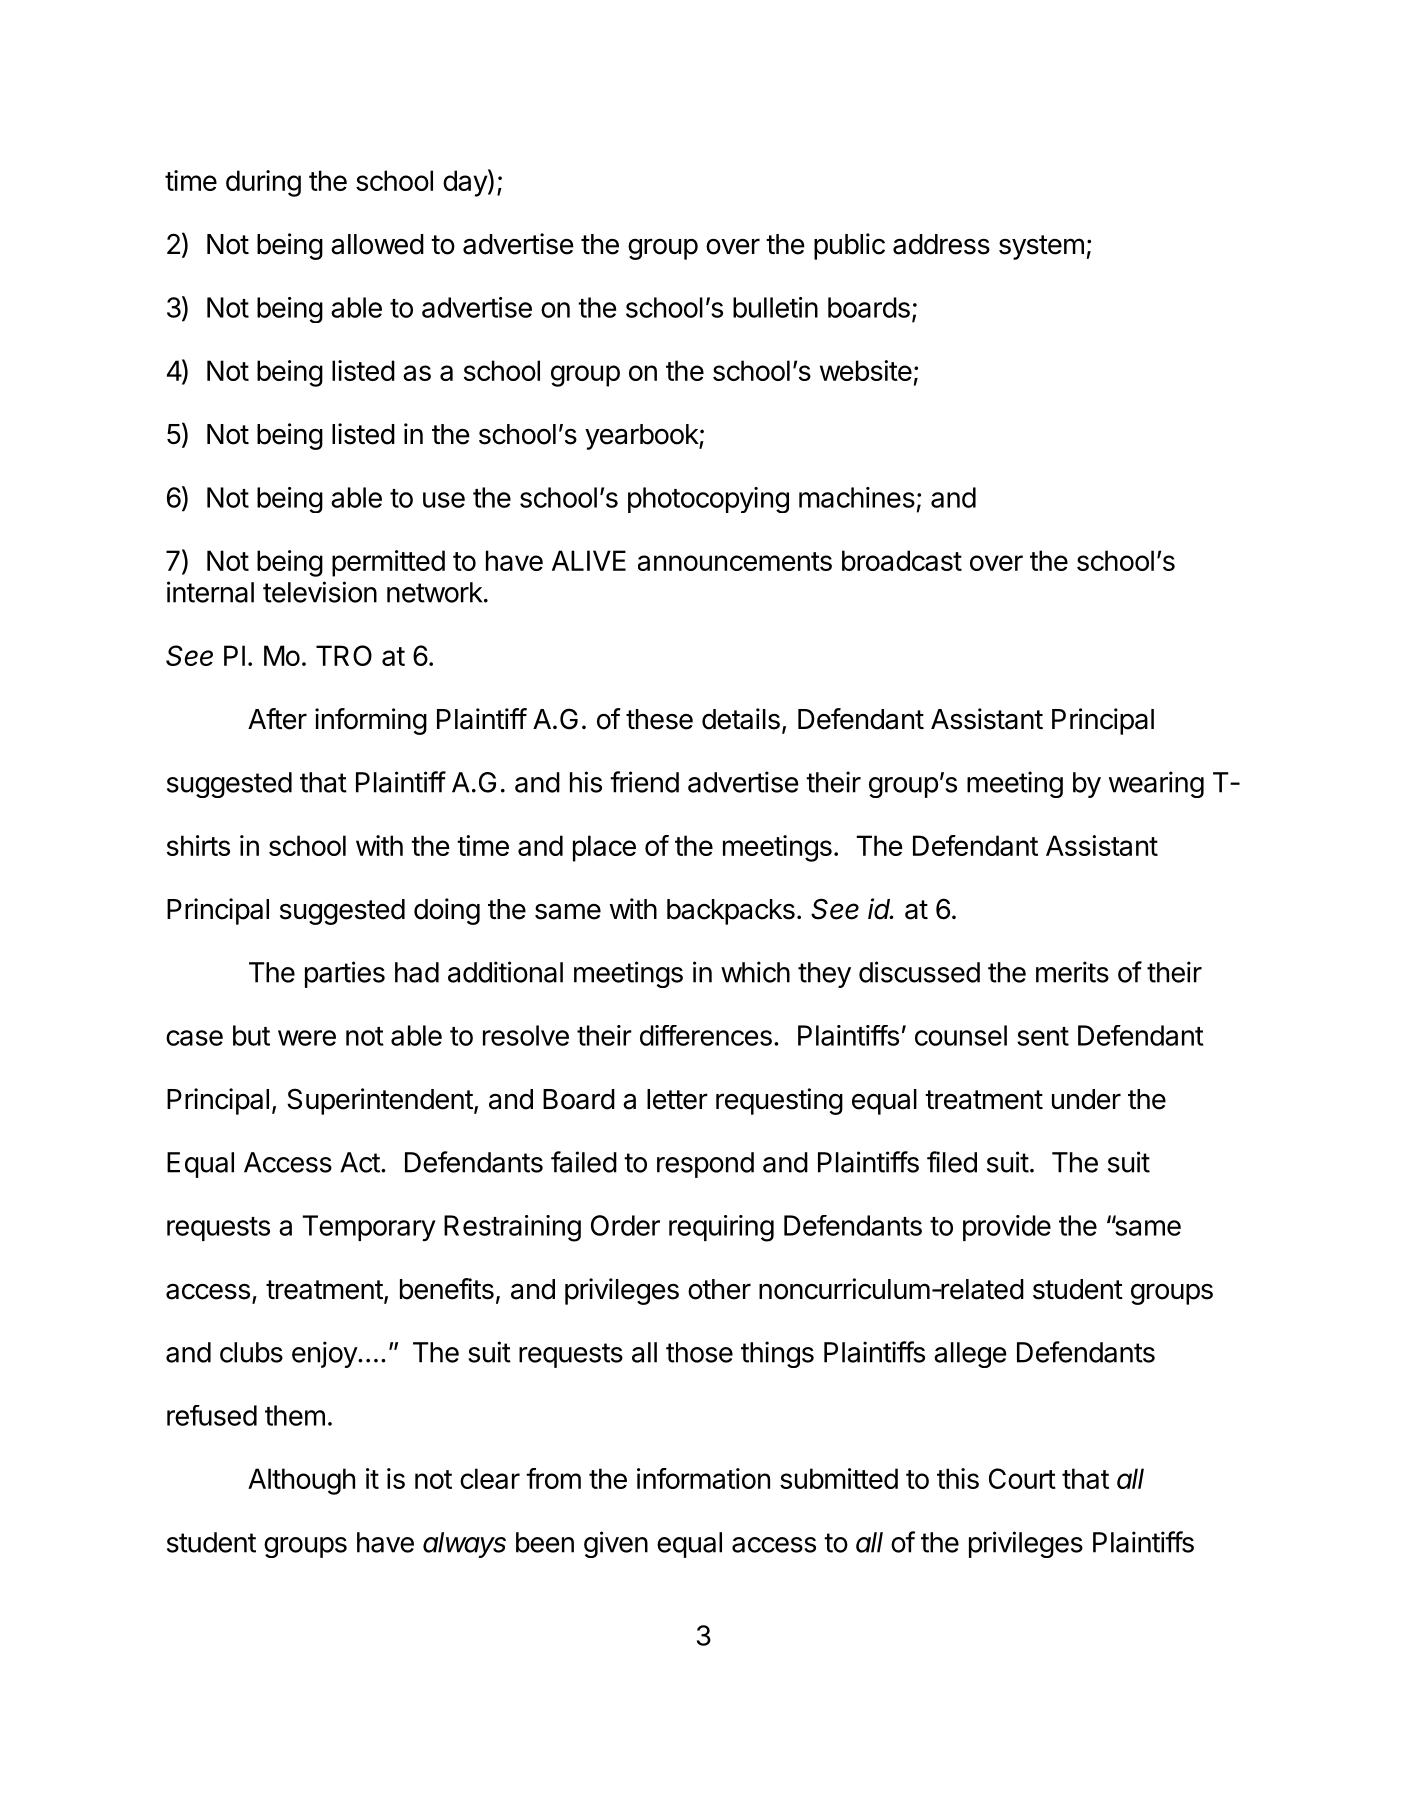 Image resolution: width=1404 pixels, height=1817 pixels. Describe the element at coordinates (775, 307) in the image. I see `bulletin` at that location.
